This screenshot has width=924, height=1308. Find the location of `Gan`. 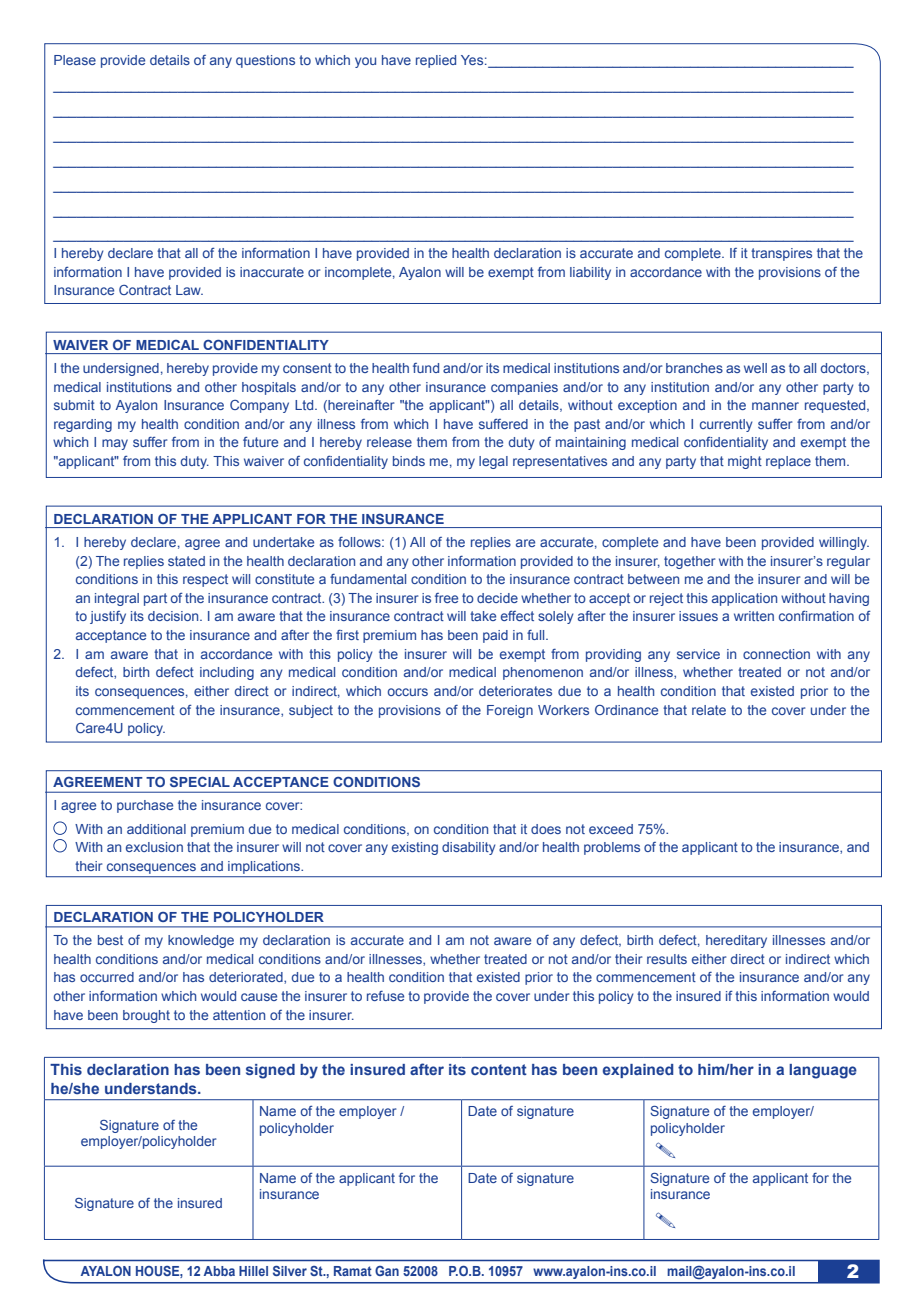

Gan is located at coordinates (387, 1271).
